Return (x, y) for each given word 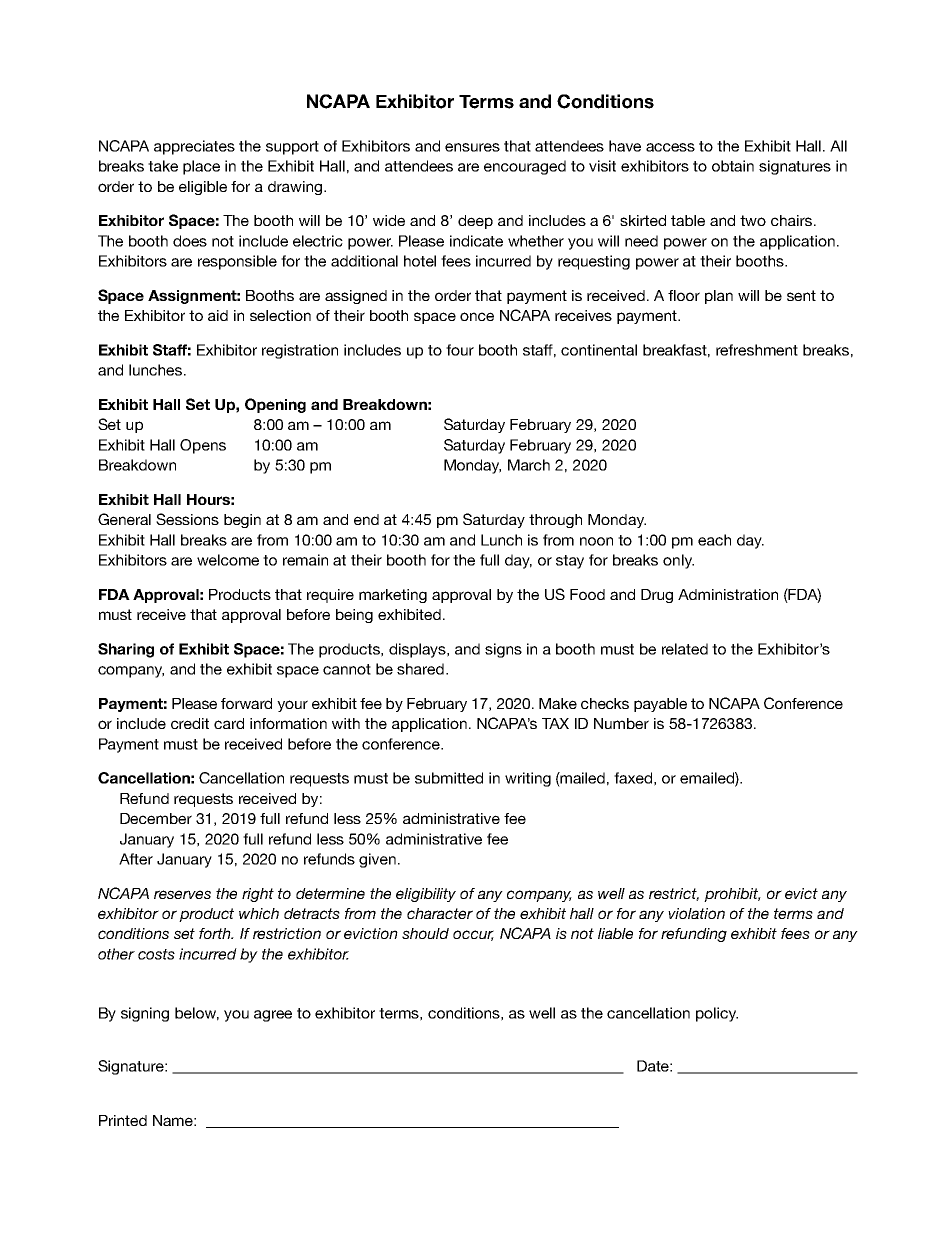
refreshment (757, 350)
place (201, 167)
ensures (472, 147)
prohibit (732, 895)
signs (503, 650)
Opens (203, 446)
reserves (182, 894)
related (685, 649)
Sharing (126, 650)
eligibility (426, 895)
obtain (733, 166)
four (460, 350)
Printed (123, 1120)
